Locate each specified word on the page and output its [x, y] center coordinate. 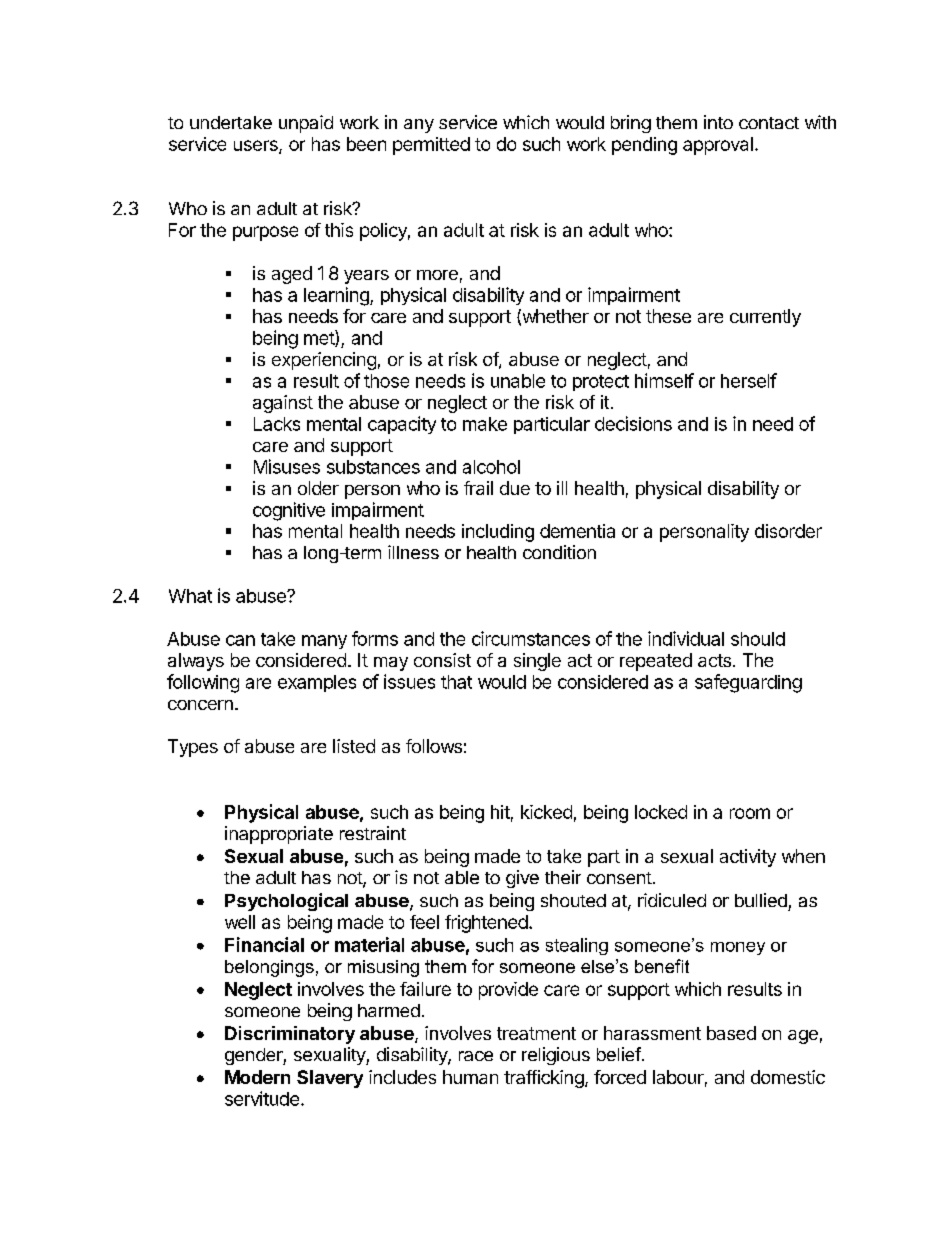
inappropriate [279, 835]
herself [749, 380]
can [240, 640]
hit [500, 812]
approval [718, 146]
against [283, 404]
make [485, 424]
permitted [431, 146]
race [476, 1056]
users [257, 147]
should [758, 639]
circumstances [531, 638]
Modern [257, 1077]
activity [748, 858]
